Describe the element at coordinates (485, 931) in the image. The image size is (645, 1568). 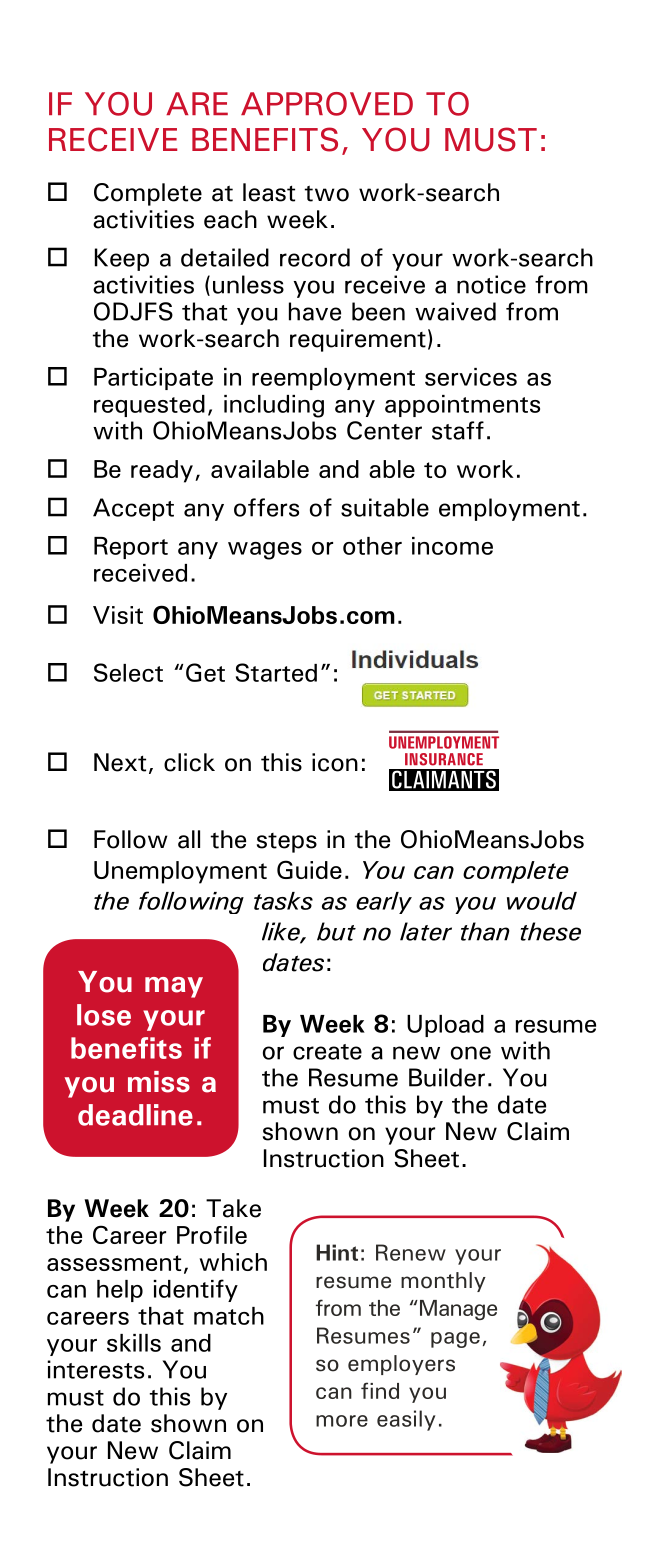
I see `than` at that location.
